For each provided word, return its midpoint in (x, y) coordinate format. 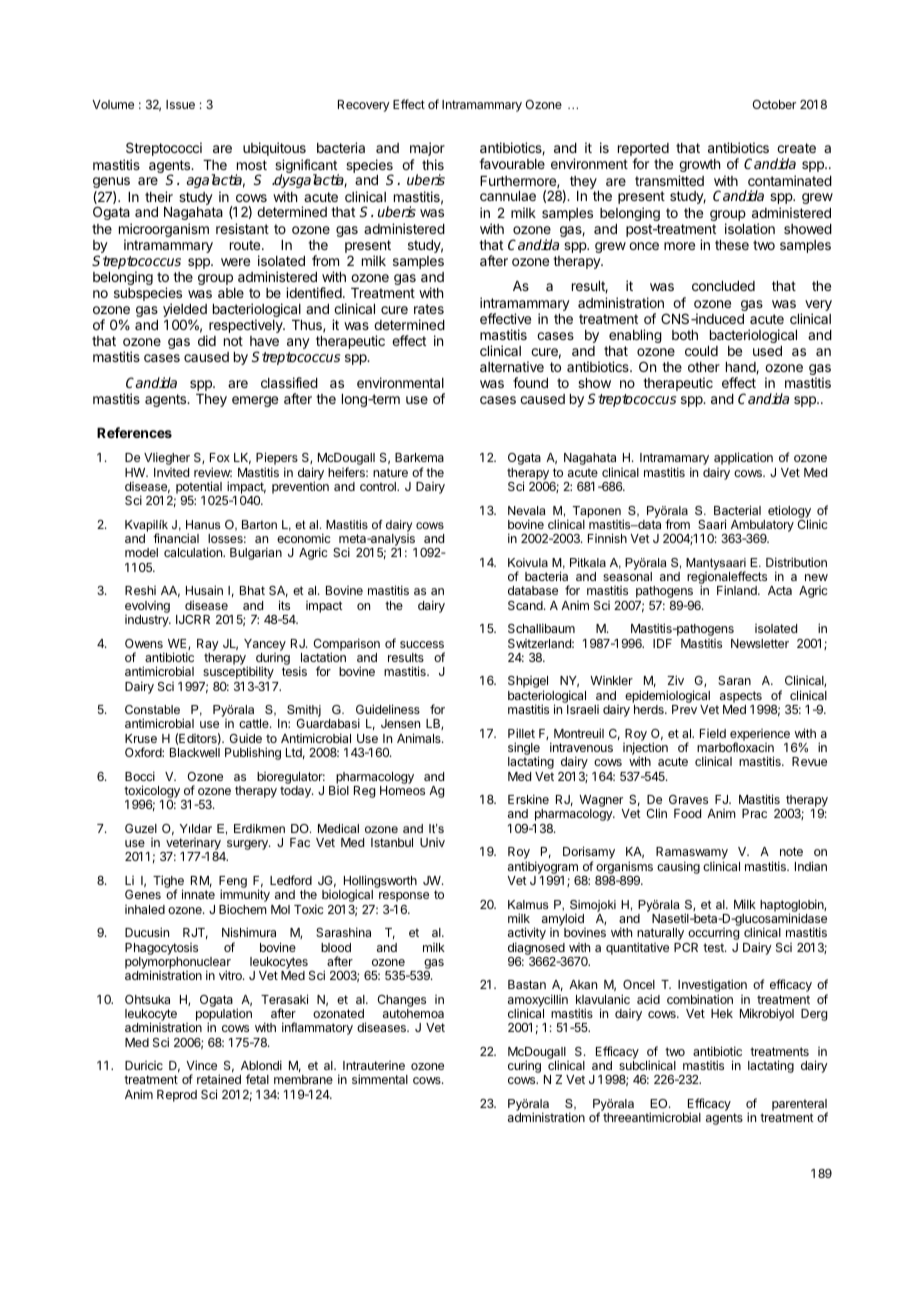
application (743, 458)
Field (713, 733)
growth (699, 165)
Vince (201, 1065)
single (524, 750)
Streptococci (164, 149)
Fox (220, 457)
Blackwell (195, 752)
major (427, 149)
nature (390, 472)
